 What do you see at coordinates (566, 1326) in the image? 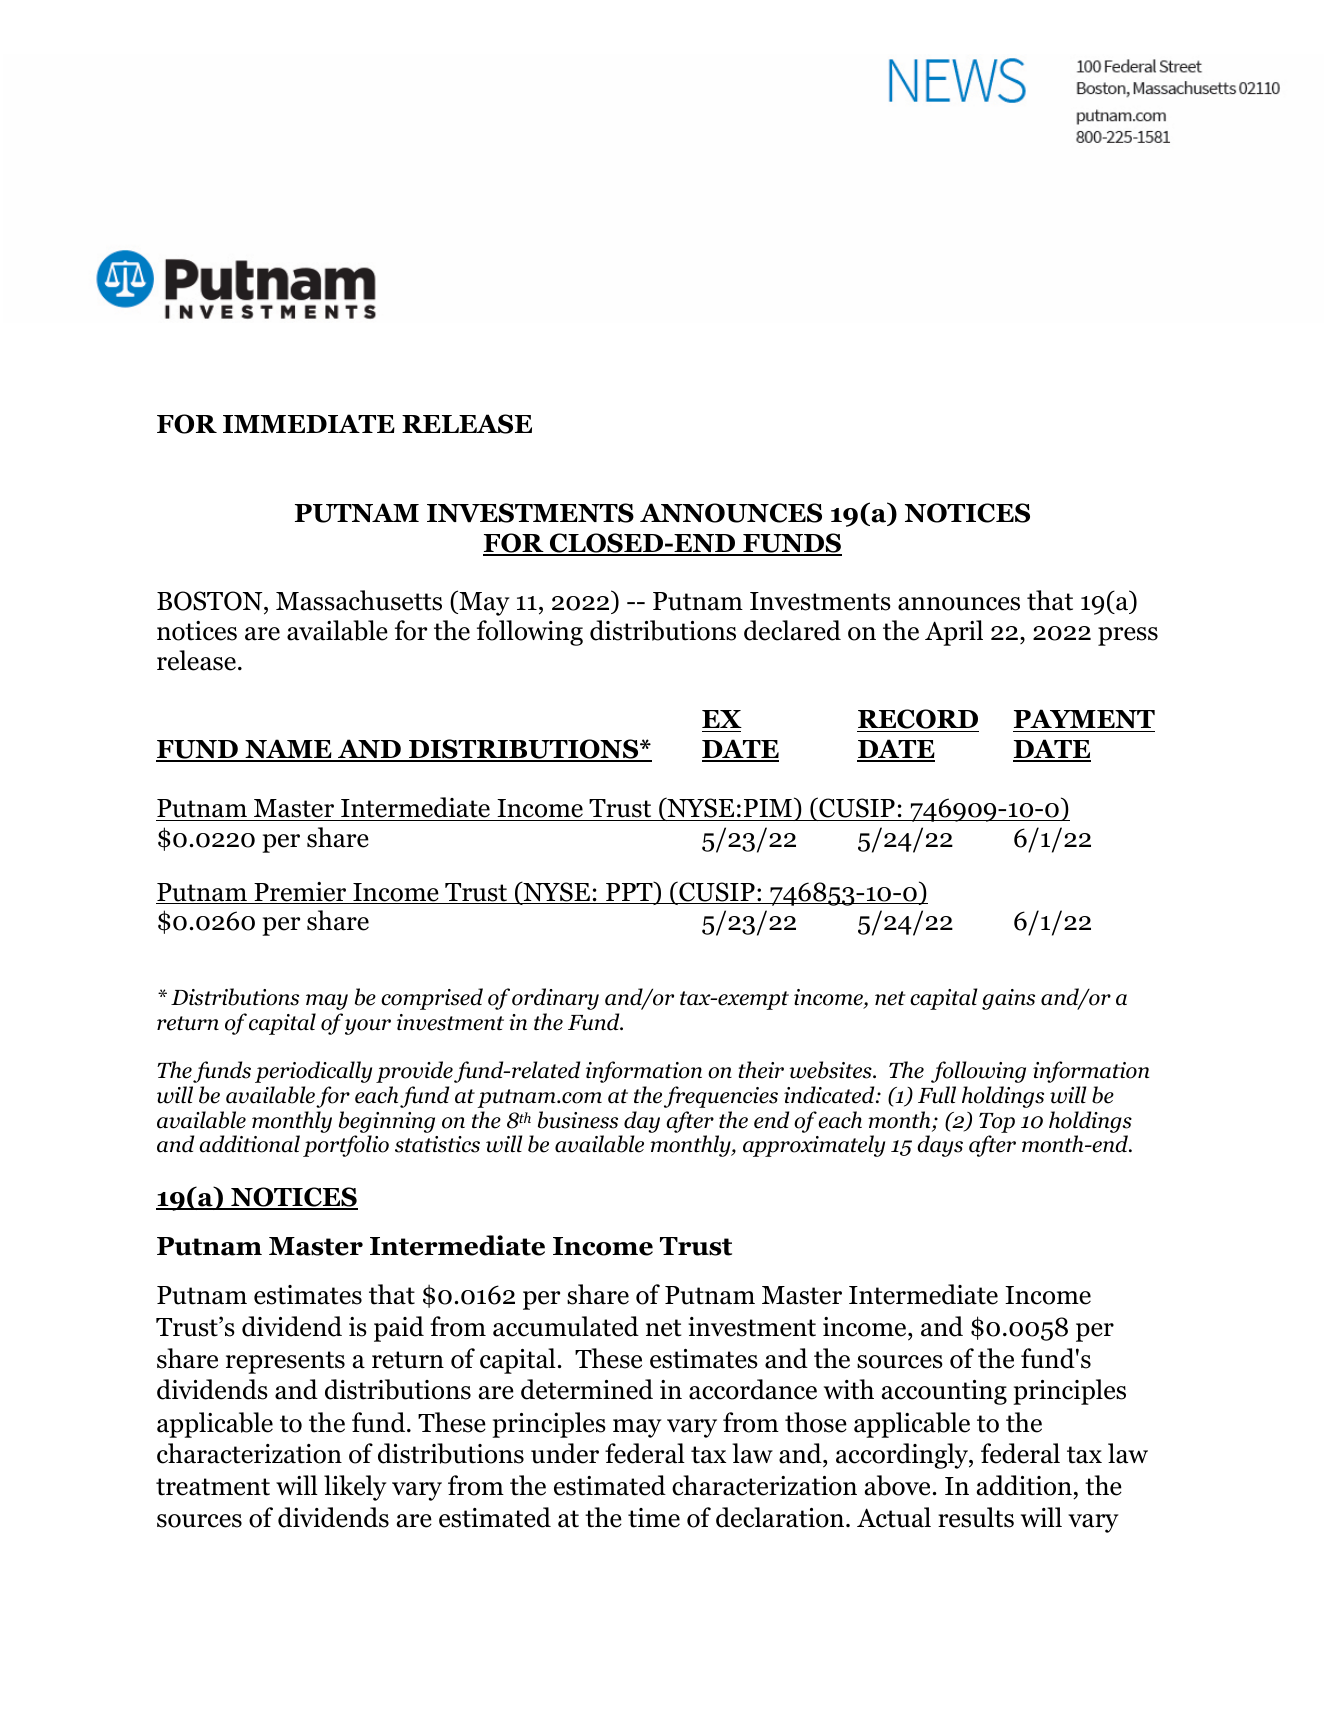
I see `accumulated` at bounding box center [566, 1326].
